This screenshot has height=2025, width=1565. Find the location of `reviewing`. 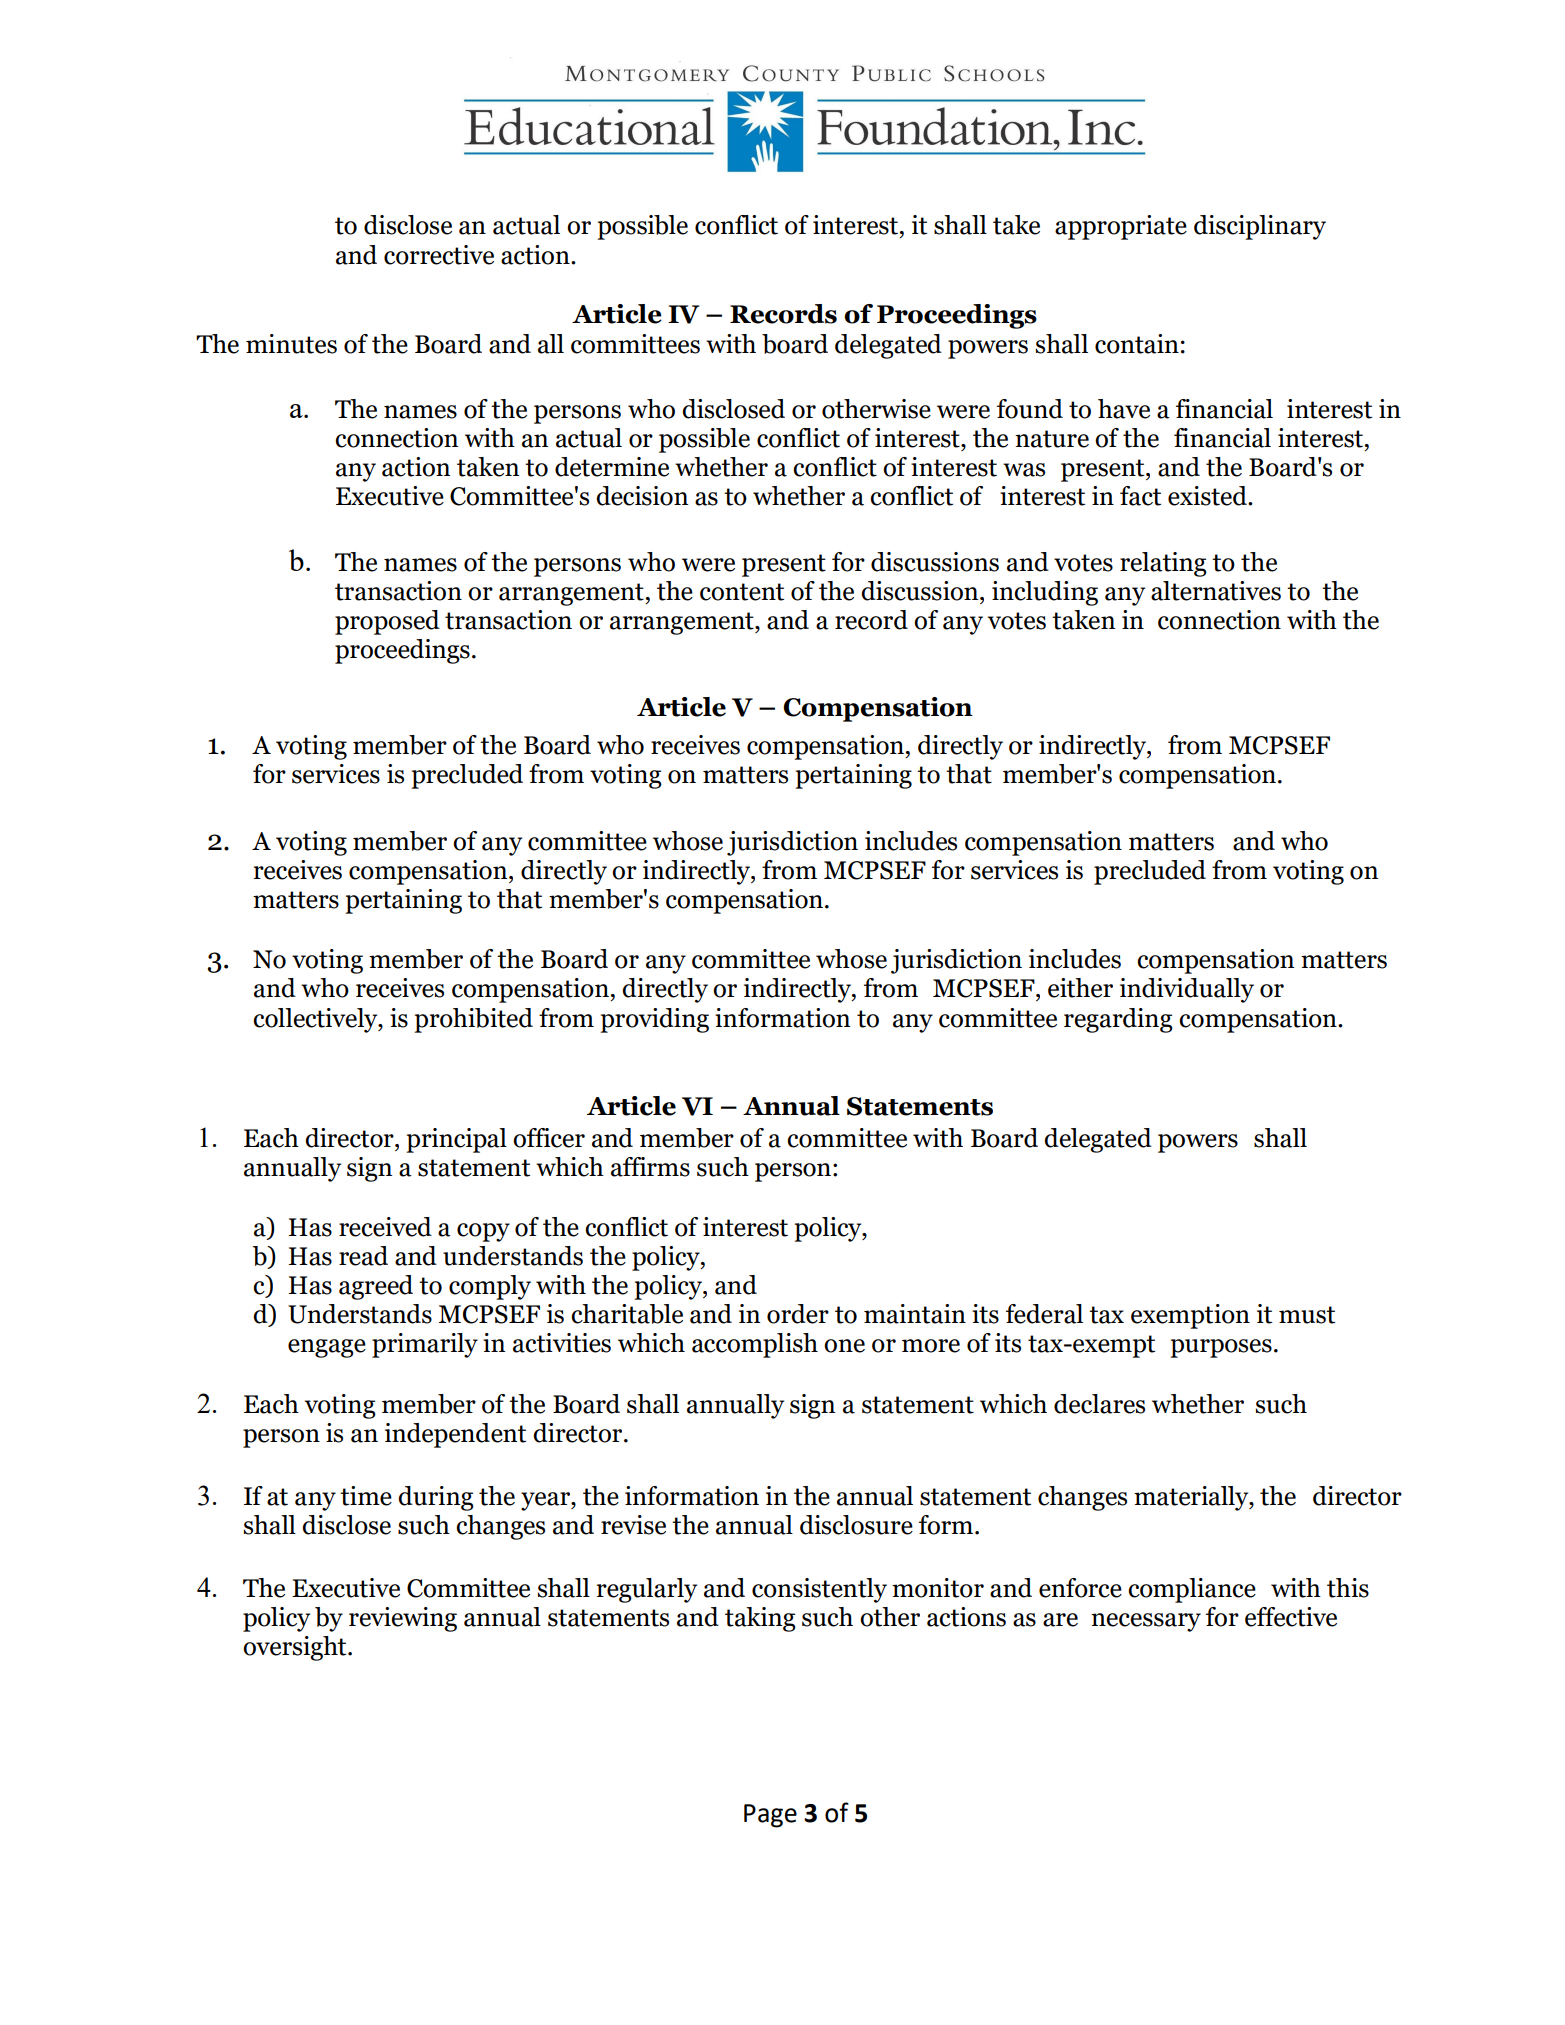

reviewing is located at coordinates (403, 1619).
